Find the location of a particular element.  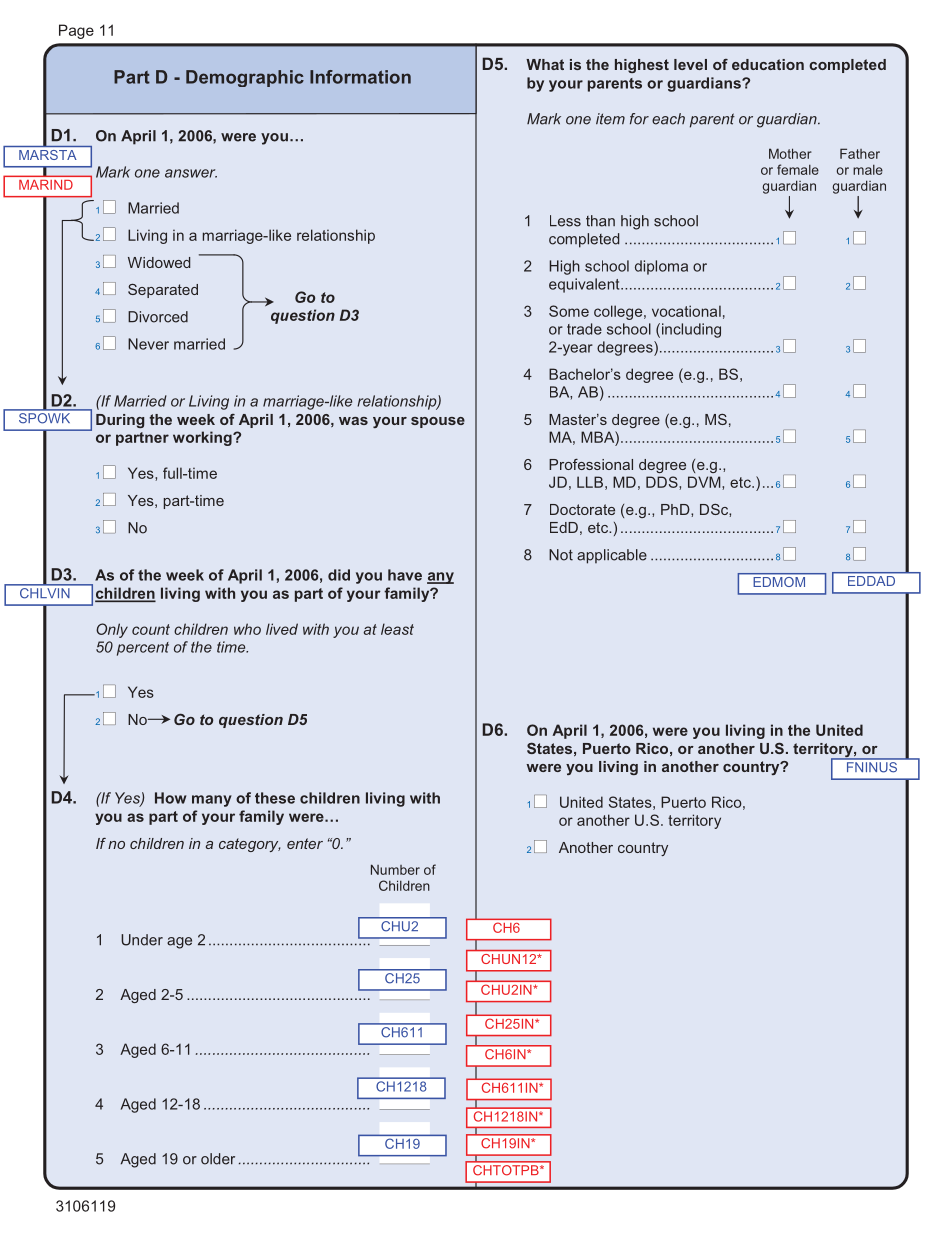

LLB is located at coordinates (590, 482).
